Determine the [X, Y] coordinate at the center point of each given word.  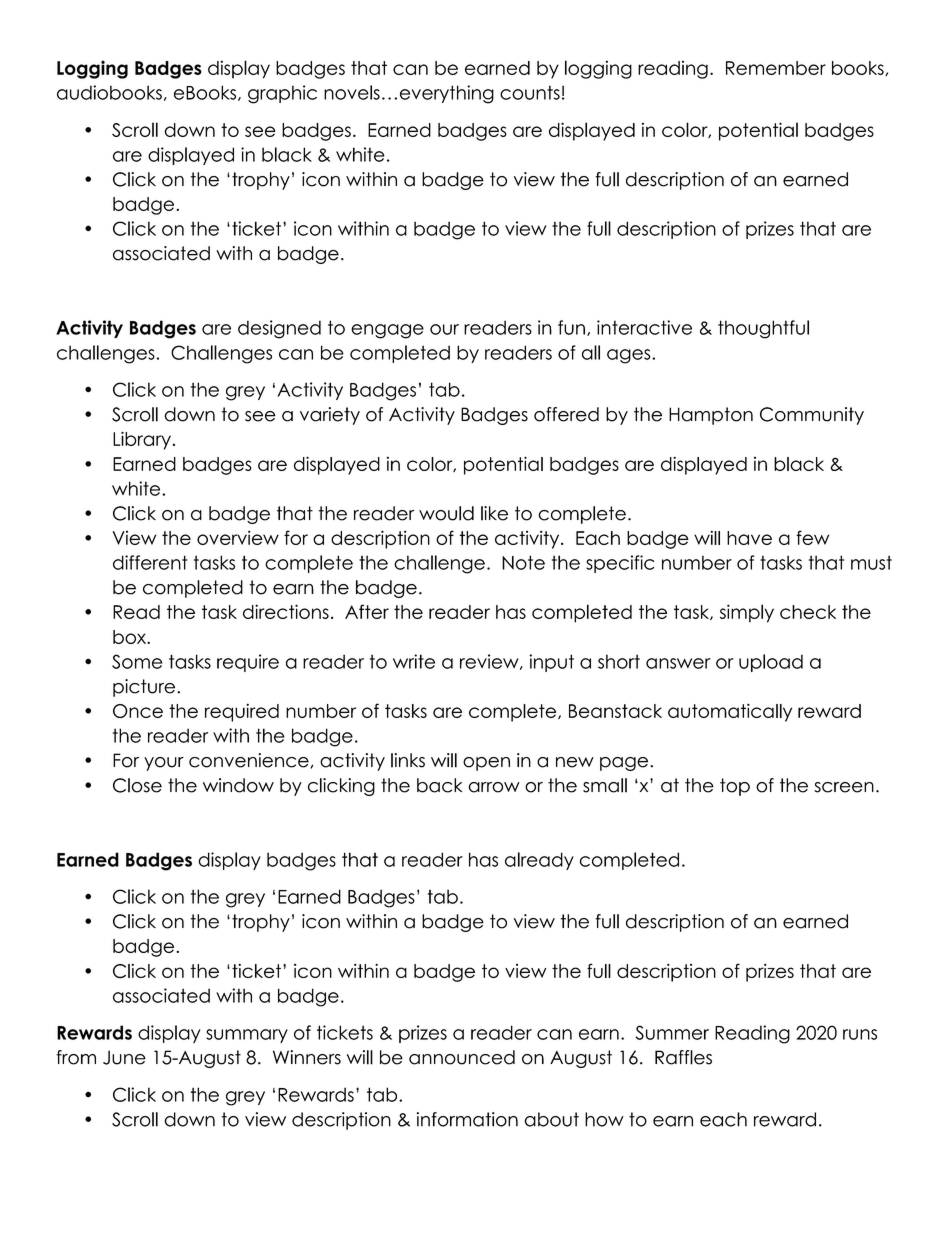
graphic [282, 94]
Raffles [683, 1057]
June [124, 1057]
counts [530, 92]
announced [462, 1057]
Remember [776, 68]
